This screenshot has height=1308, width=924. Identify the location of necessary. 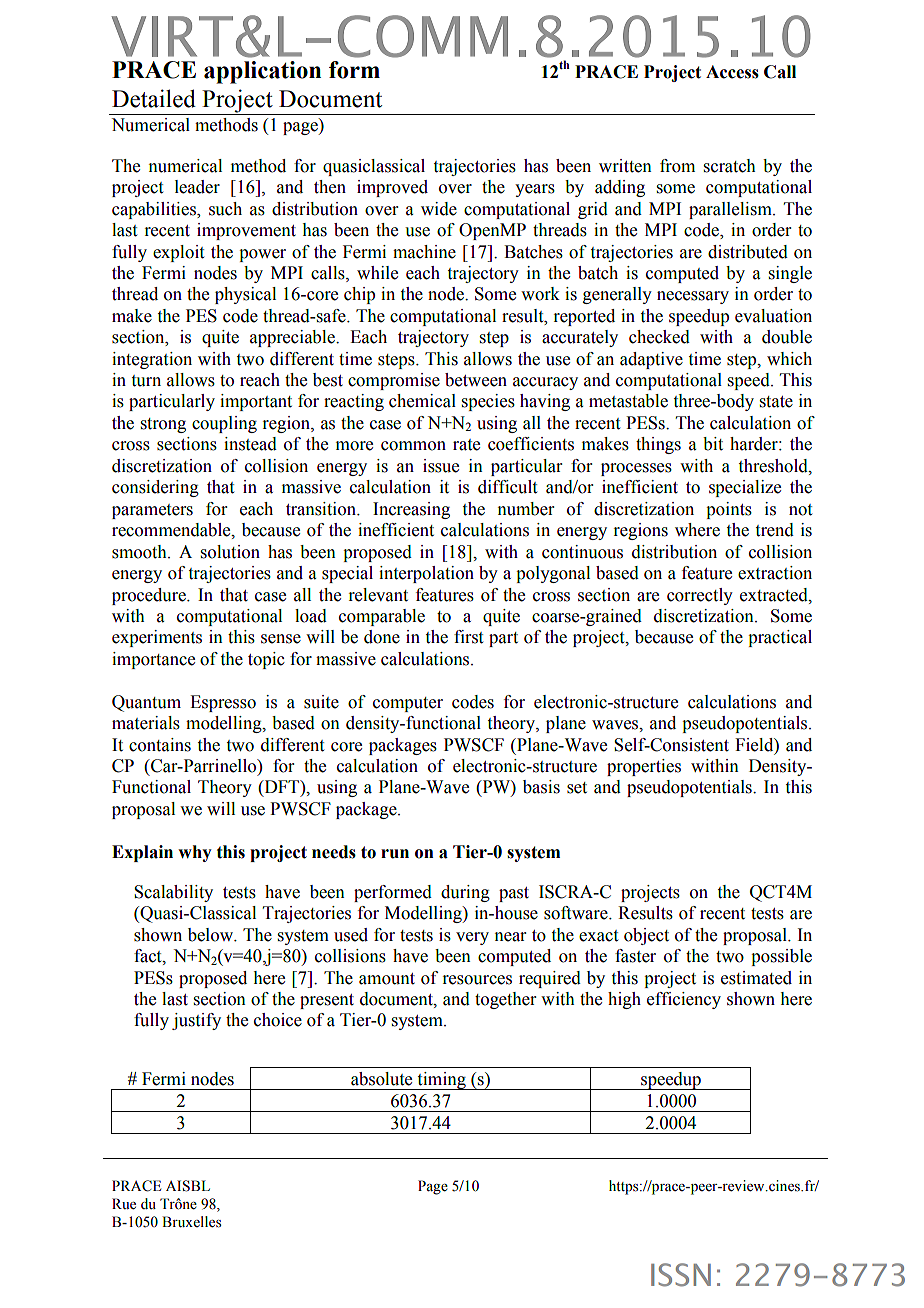
(693, 297).
